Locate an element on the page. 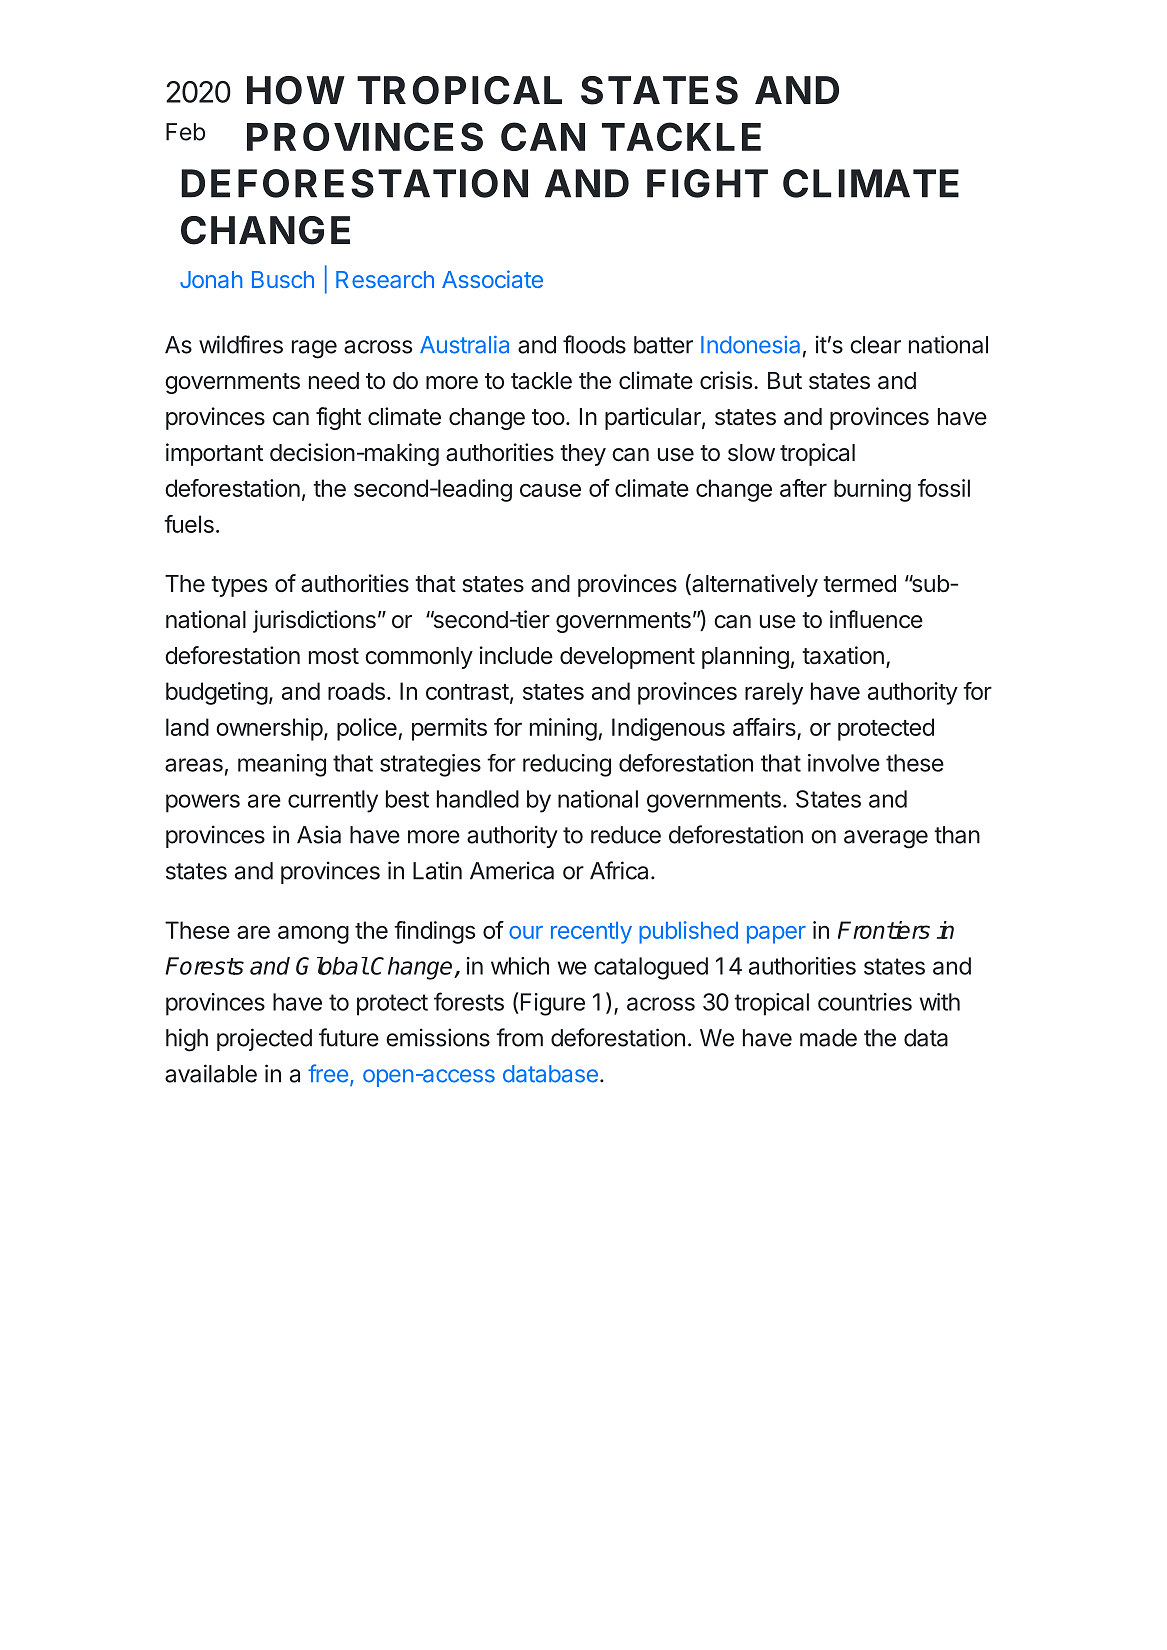  Feb is located at coordinates (185, 132).
